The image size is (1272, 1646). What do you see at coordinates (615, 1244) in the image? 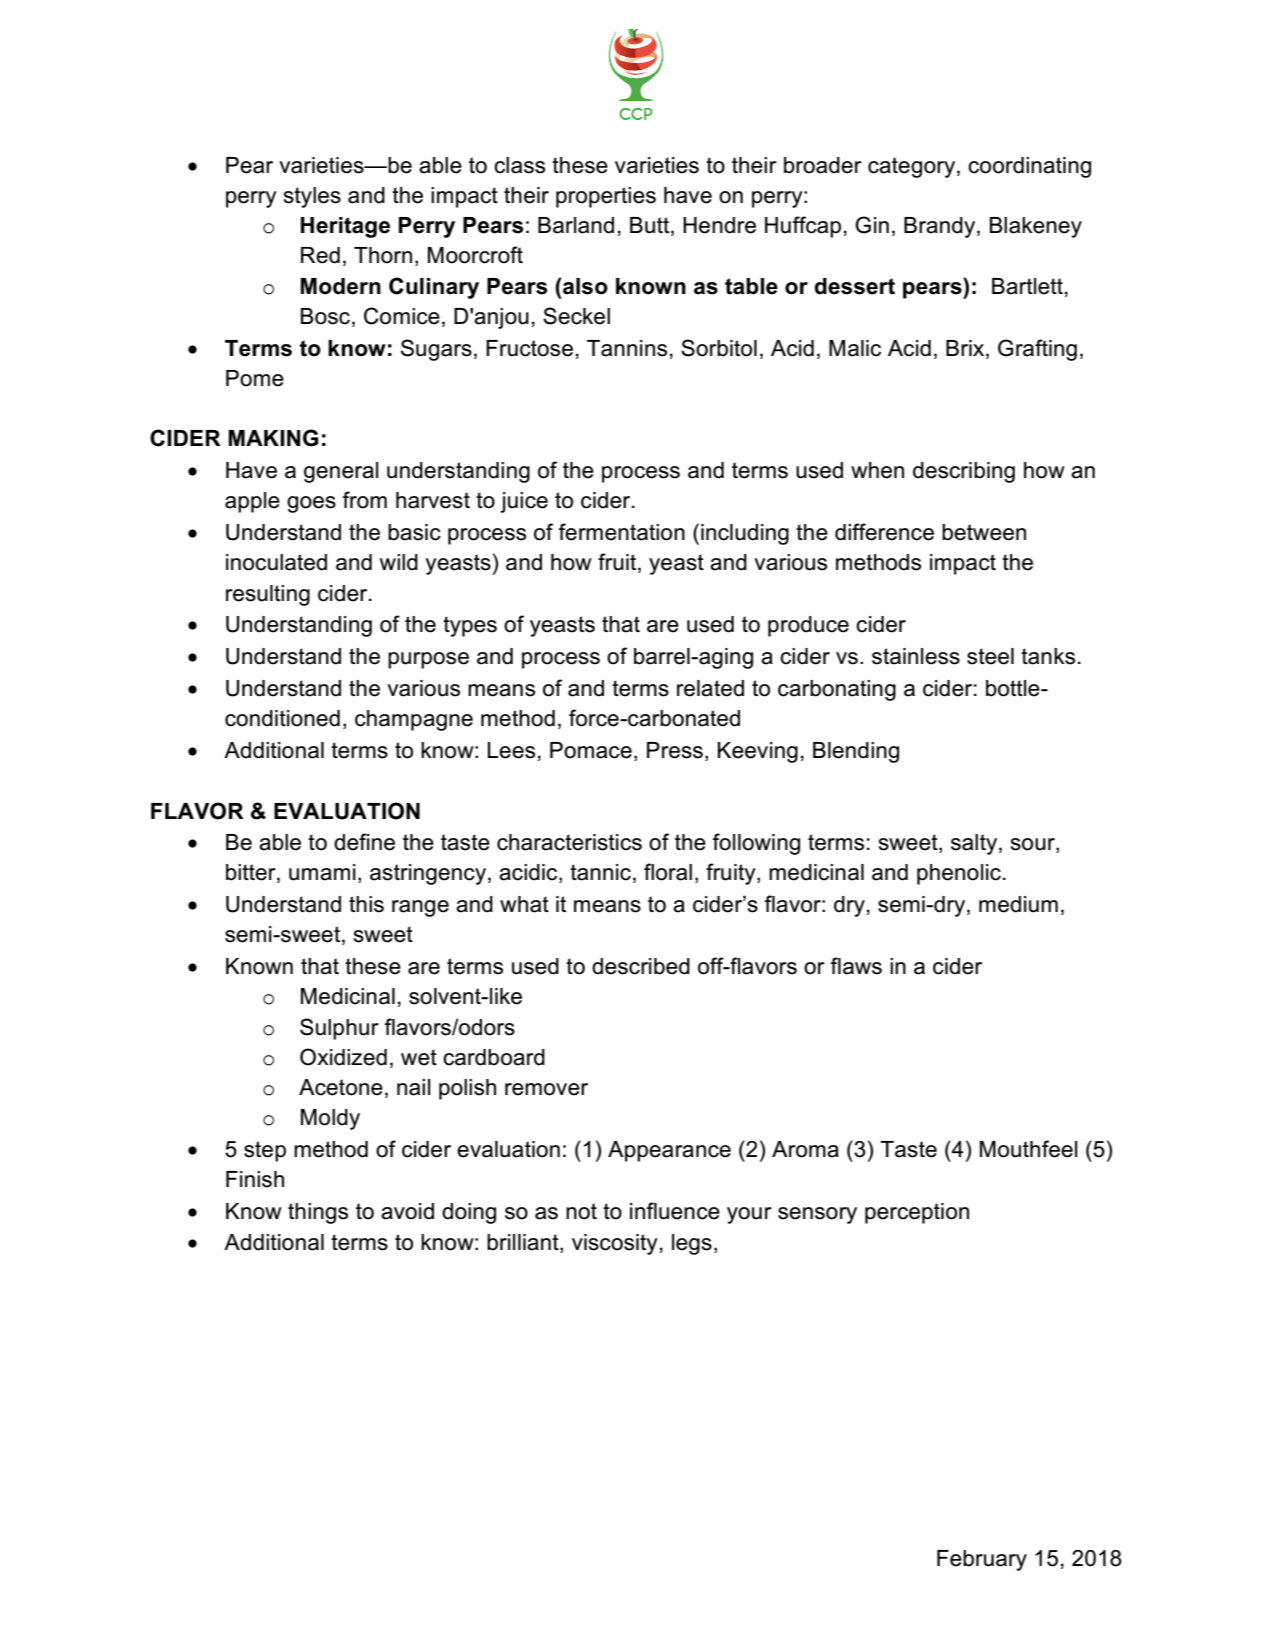
I see `viscosity` at bounding box center [615, 1244].
